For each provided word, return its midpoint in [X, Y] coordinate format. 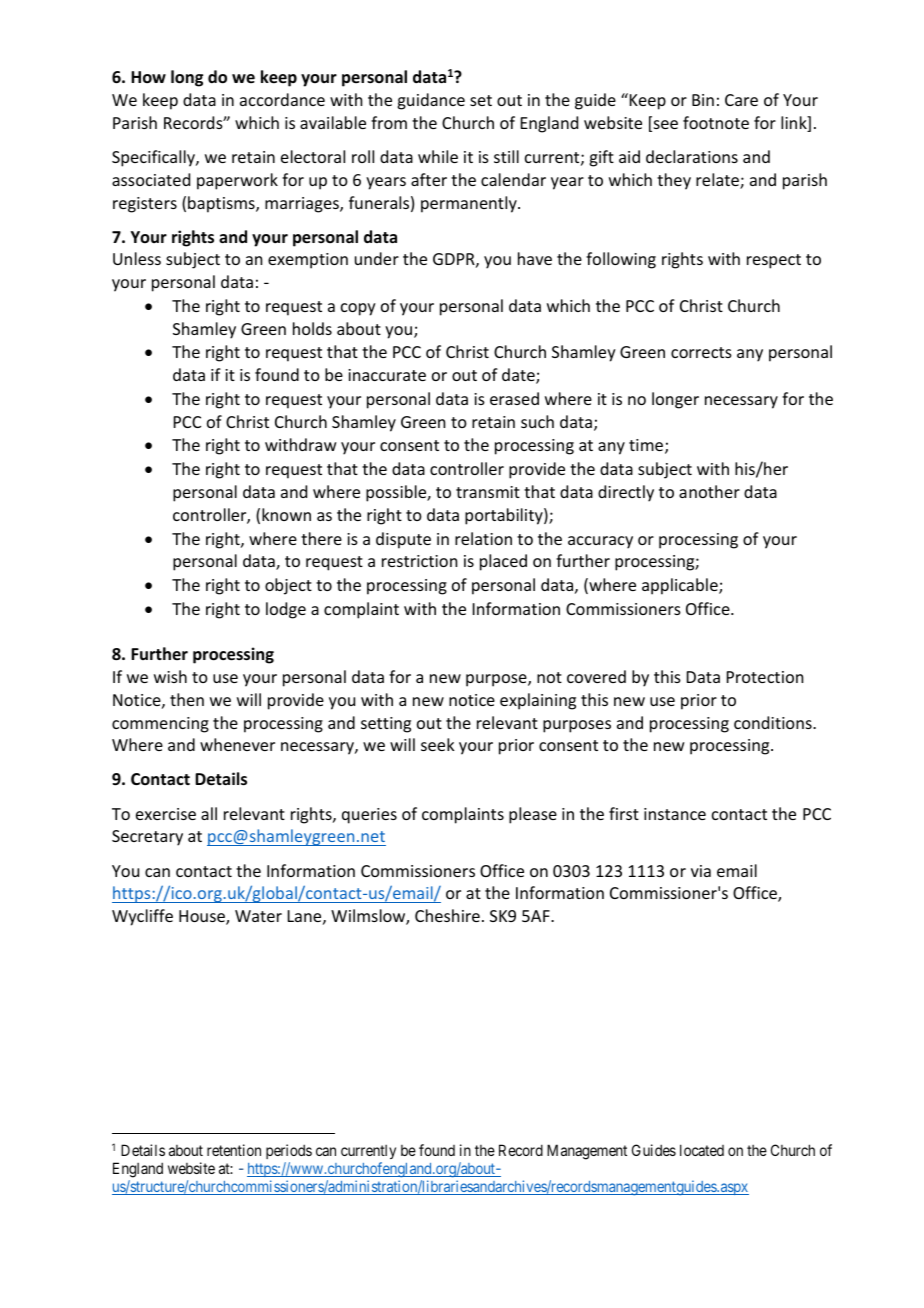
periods [289, 1153]
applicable [681, 586]
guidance [431, 101]
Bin [703, 100]
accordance [282, 99]
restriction [419, 561]
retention [234, 1150]
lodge [286, 610]
